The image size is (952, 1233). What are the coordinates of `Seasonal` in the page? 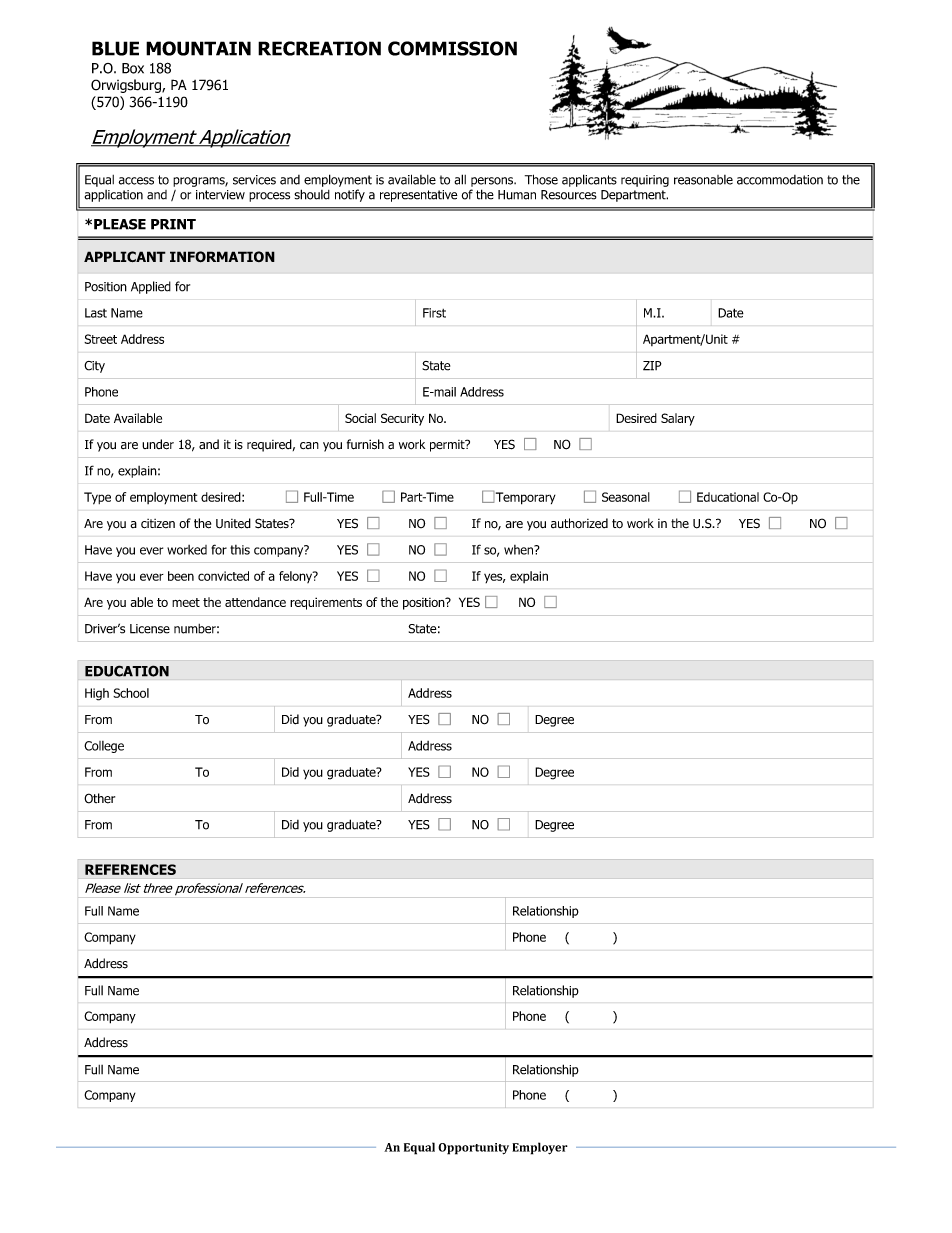 It's located at (626, 497).
